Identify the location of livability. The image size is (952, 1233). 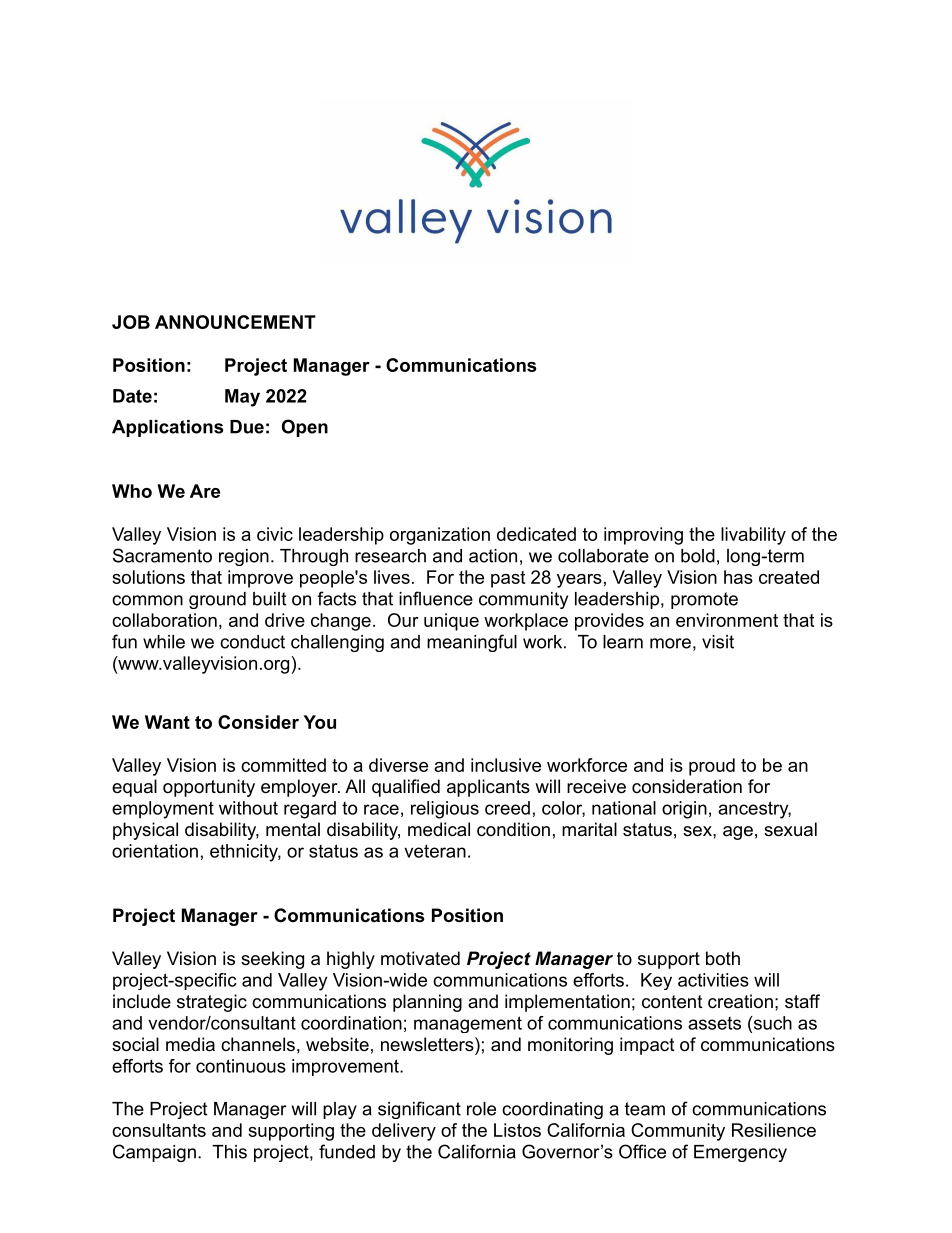
(753, 536).
